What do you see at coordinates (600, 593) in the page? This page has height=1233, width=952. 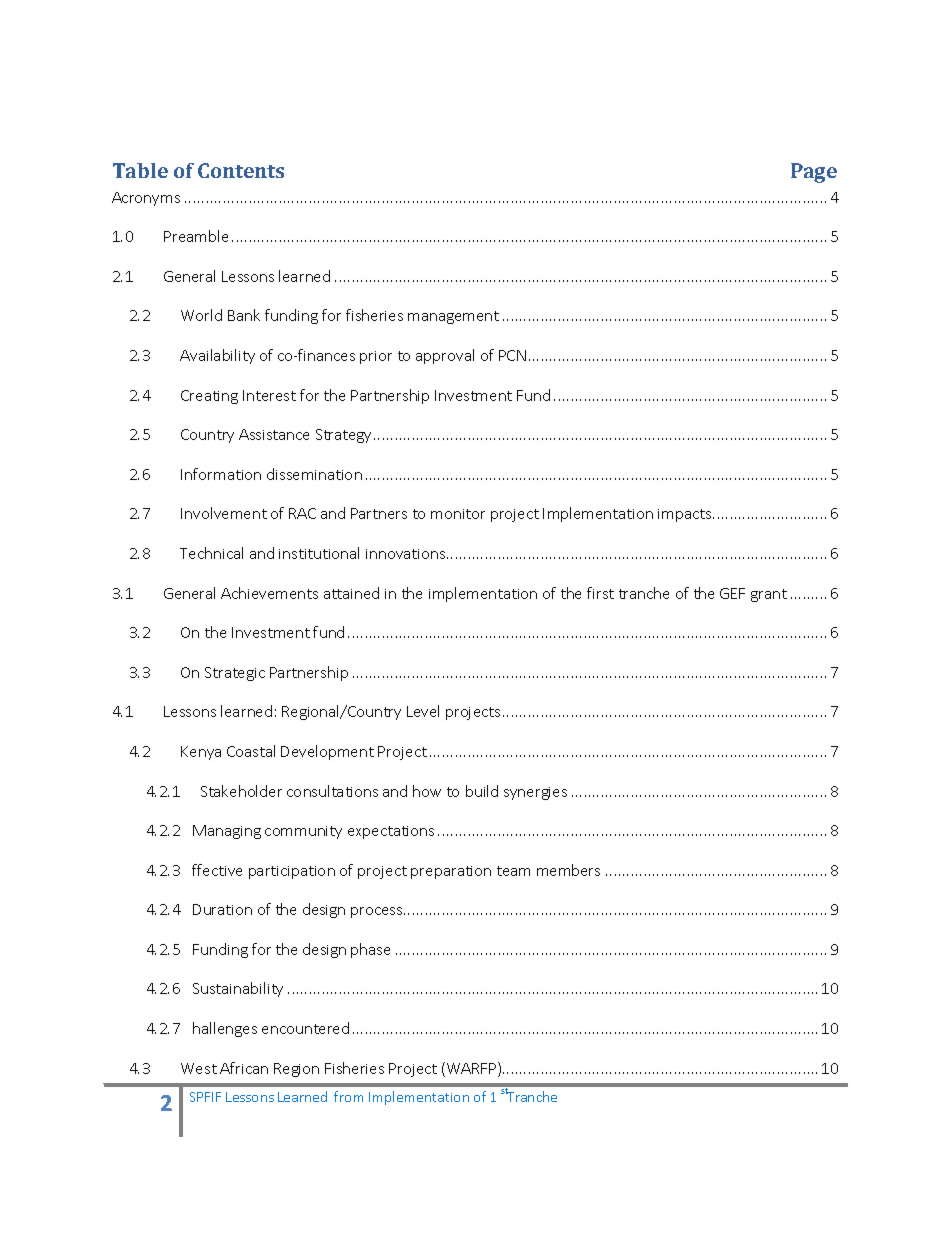 I see `first` at bounding box center [600, 593].
